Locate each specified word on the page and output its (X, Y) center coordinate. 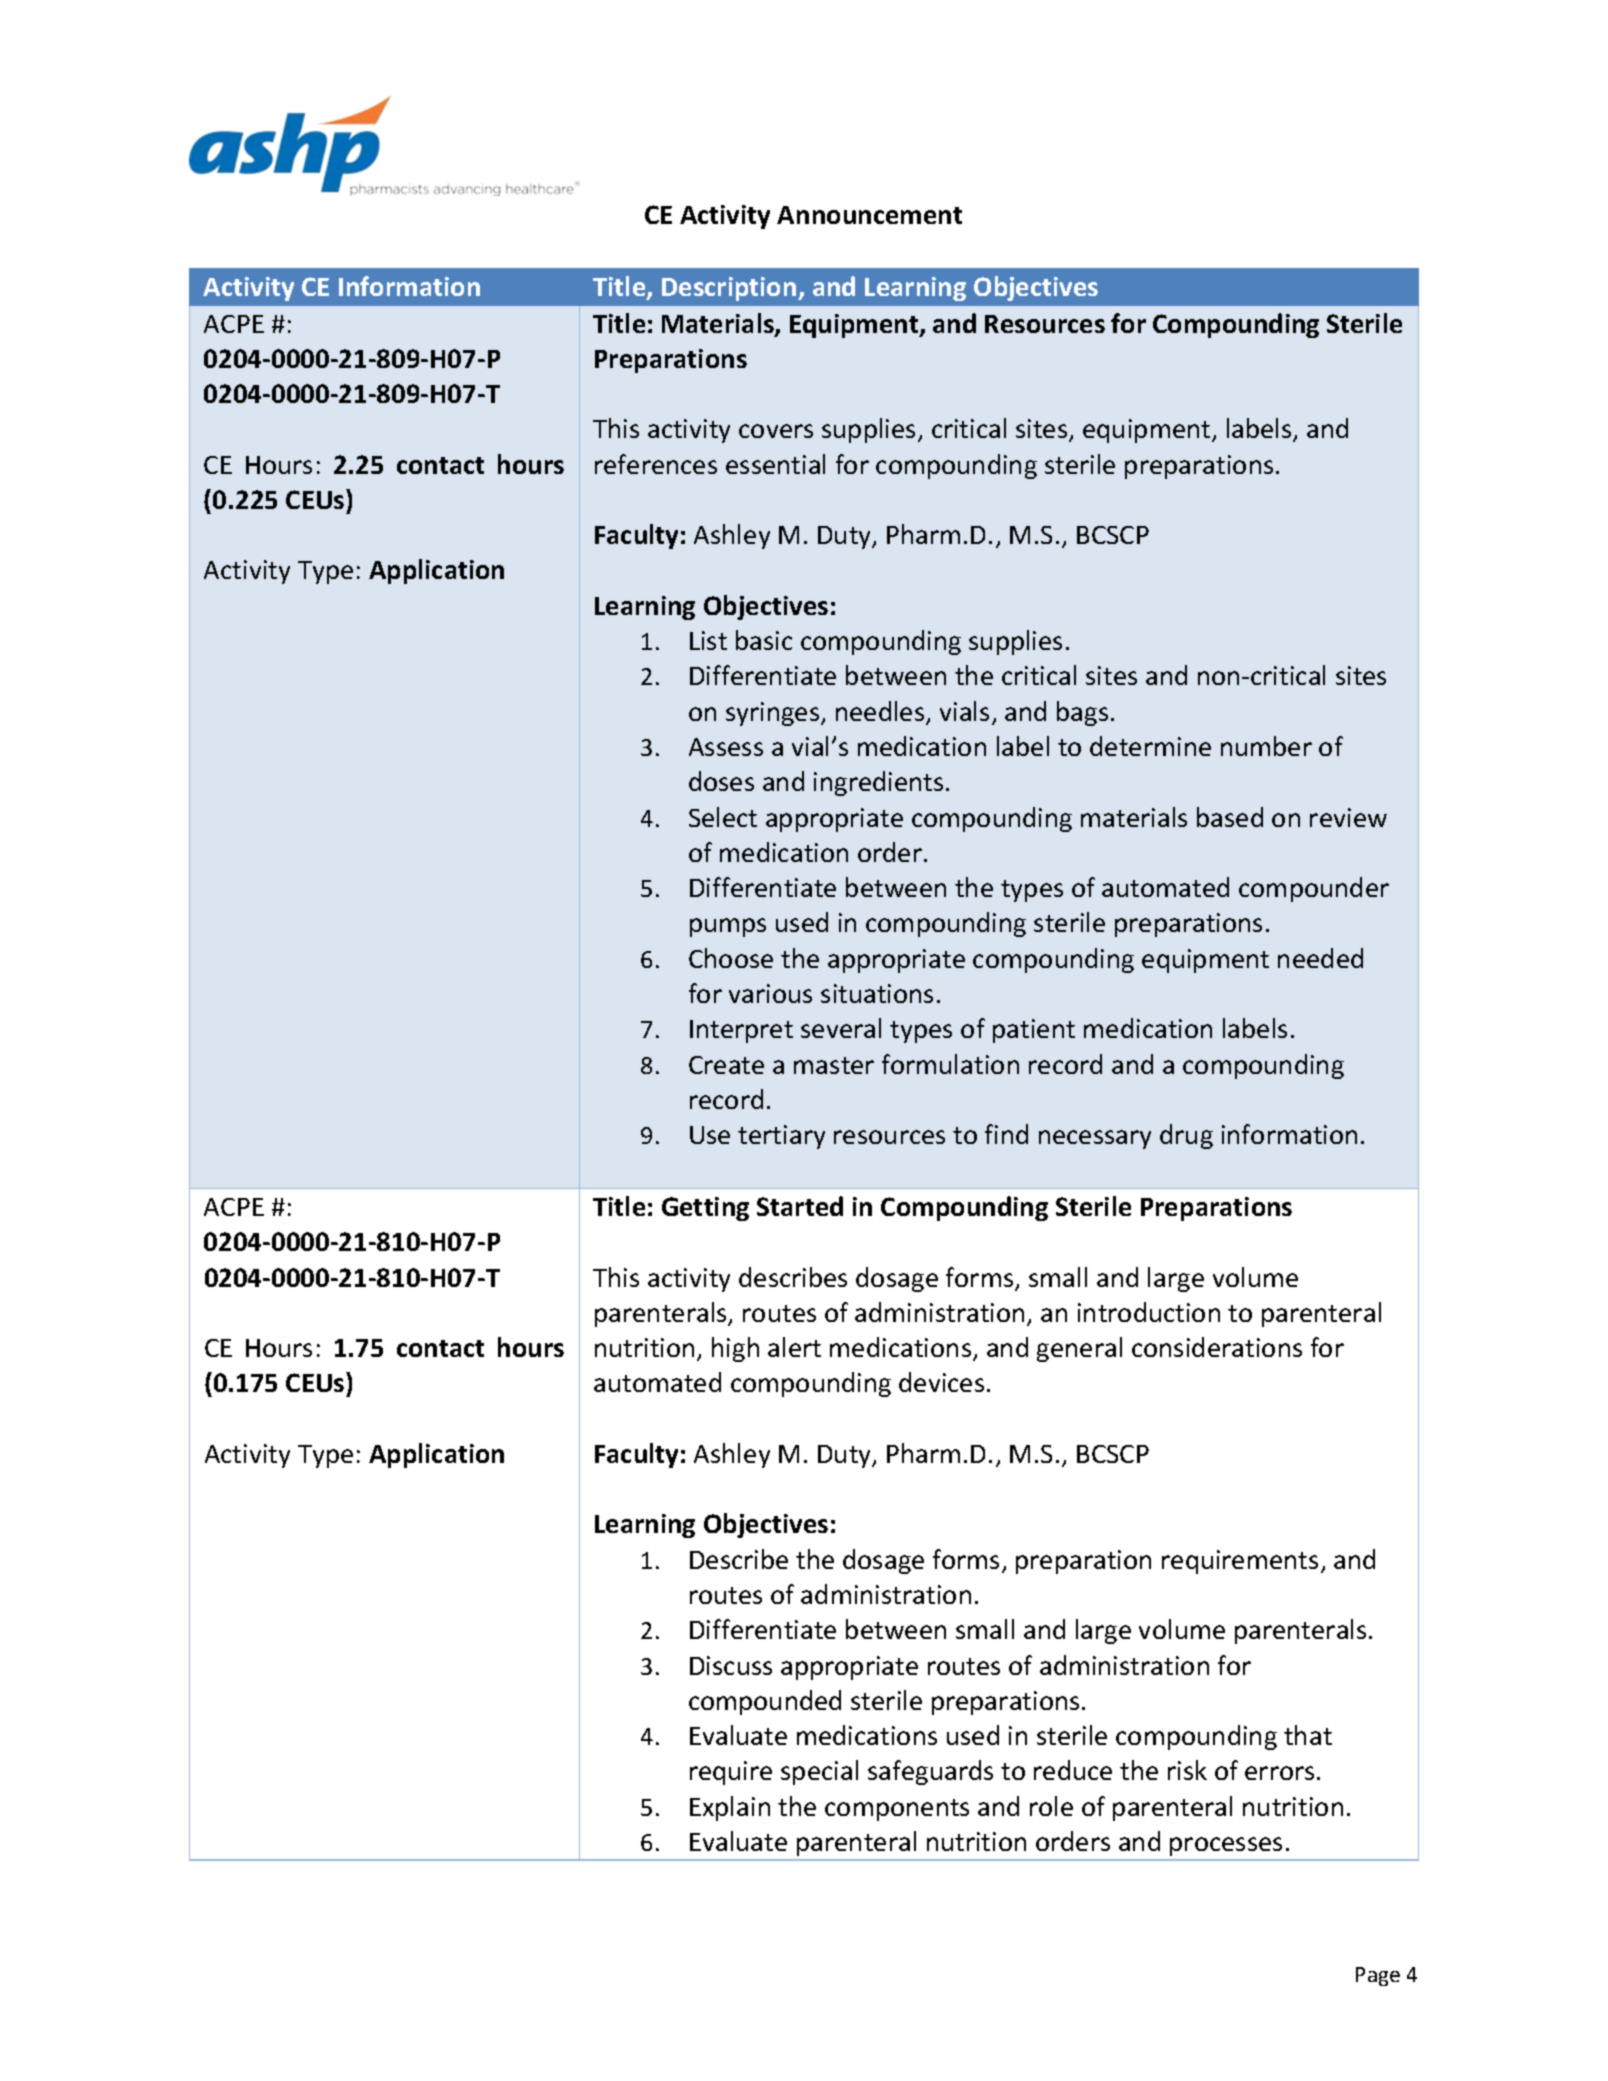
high (735, 1349)
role (1051, 1806)
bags (1082, 713)
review (1348, 817)
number (1266, 746)
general (1079, 1349)
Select (723, 817)
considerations (1217, 1347)
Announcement (869, 215)
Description (730, 289)
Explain (730, 1808)
